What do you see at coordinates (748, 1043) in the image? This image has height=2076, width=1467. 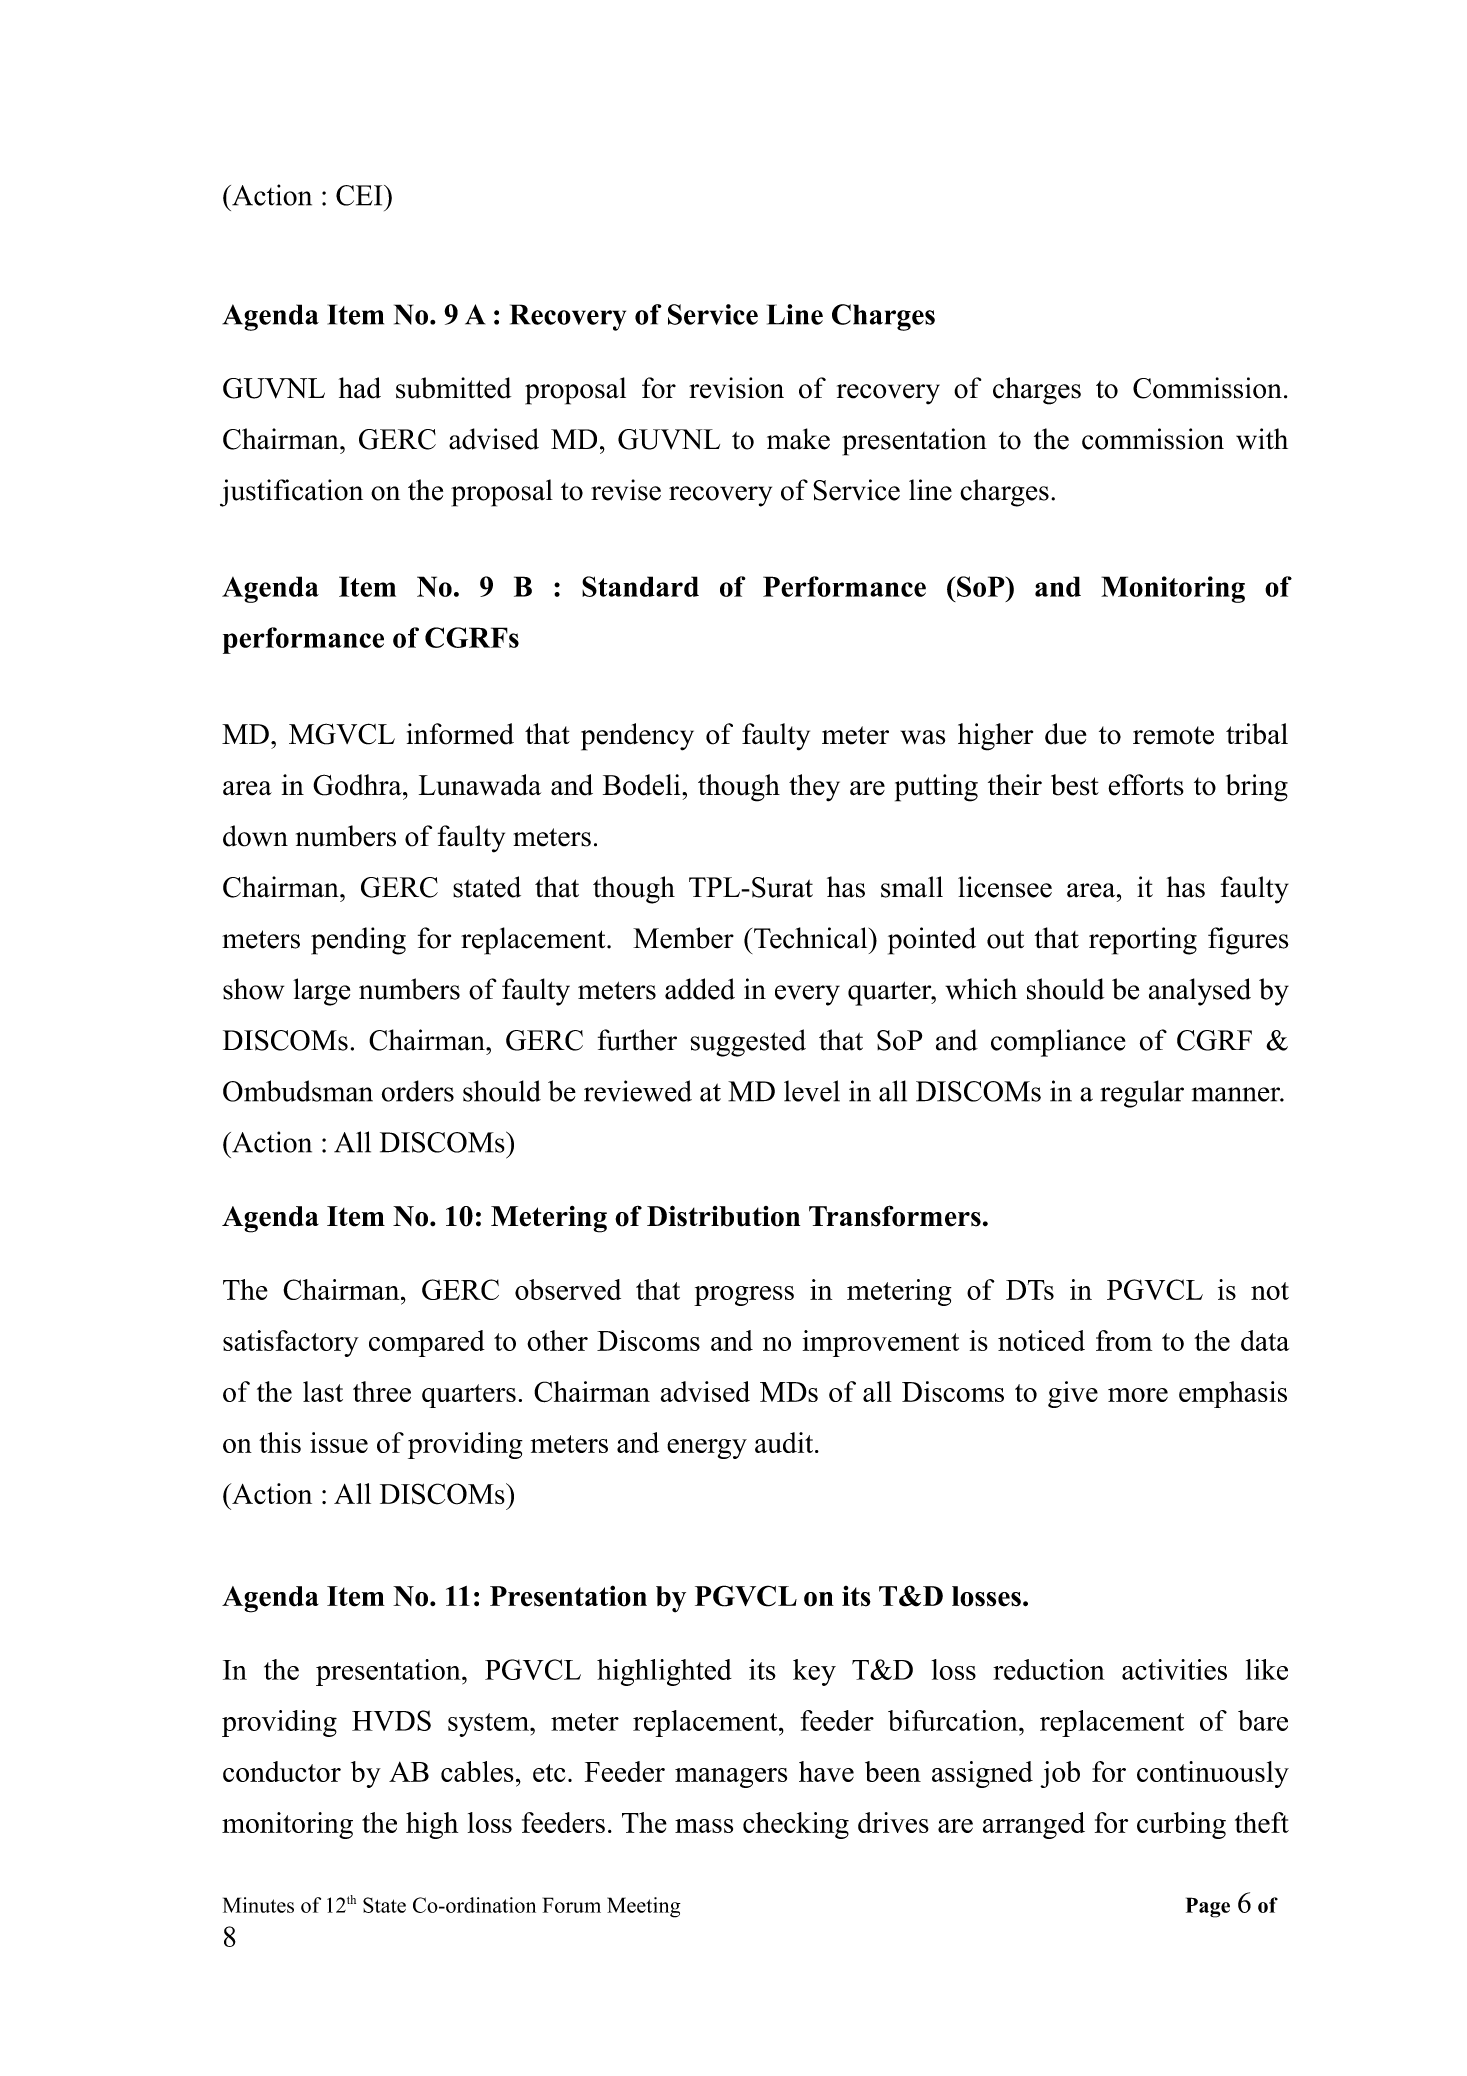 I see `suggested` at bounding box center [748, 1043].
